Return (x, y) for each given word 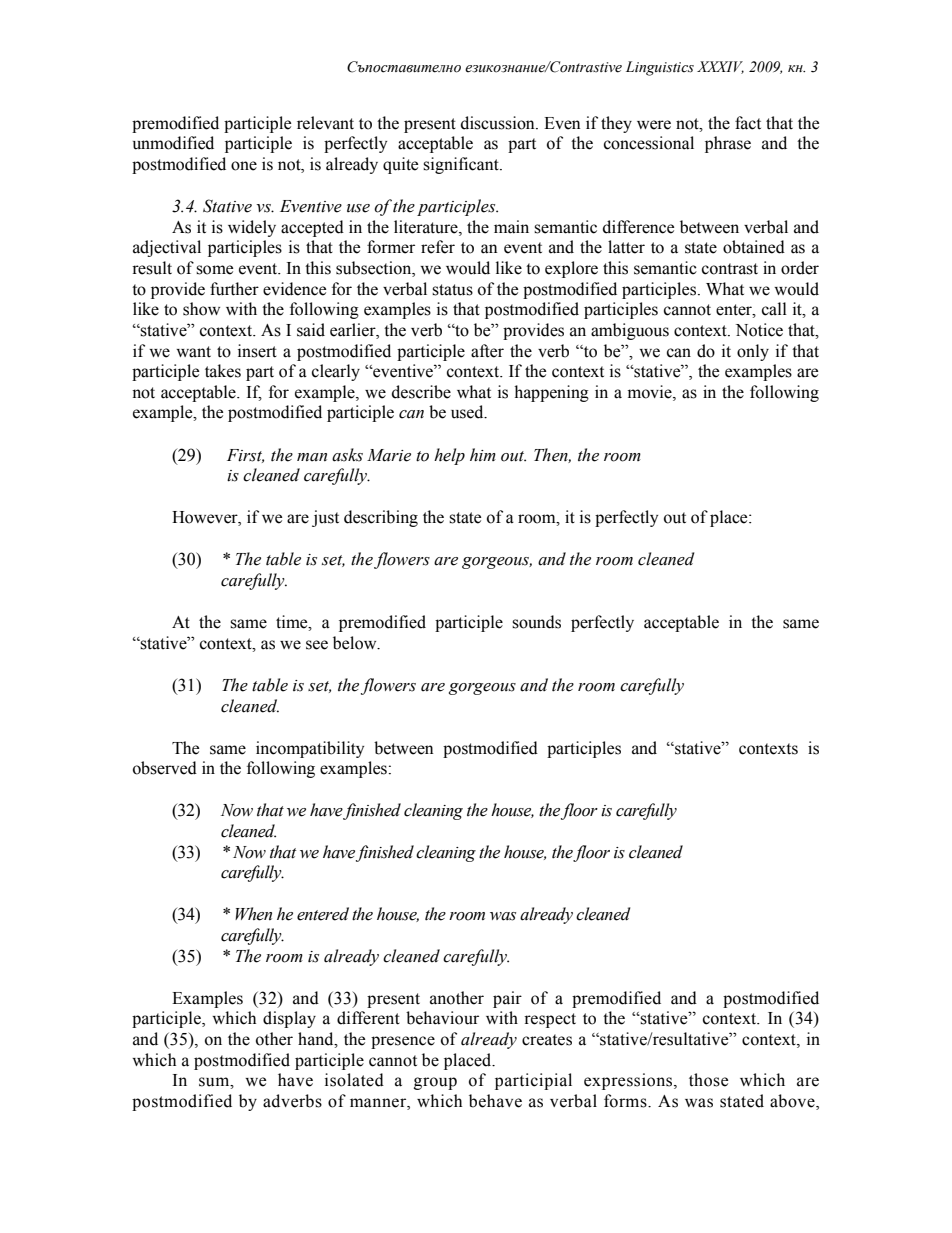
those (708, 1080)
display (289, 1019)
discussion (499, 123)
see (317, 645)
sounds (536, 622)
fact (748, 123)
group (435, 1083)
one (244, 166)
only (753, 352)
